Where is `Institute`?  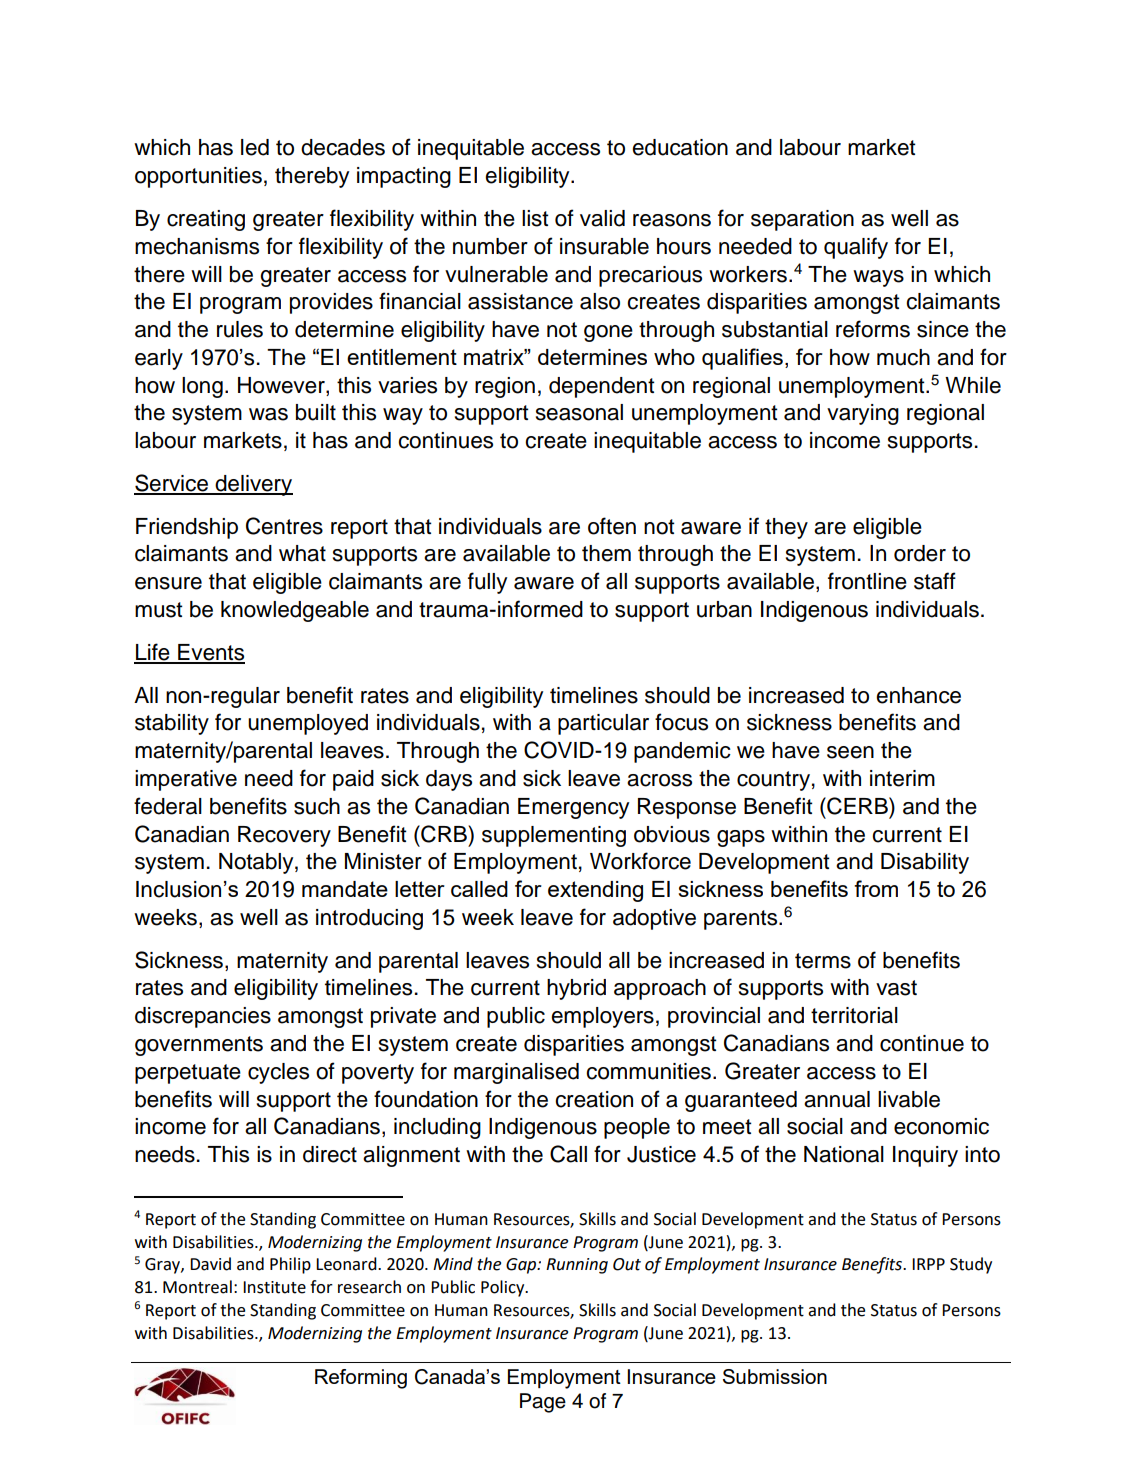
Institute is located at coordinates (274, 1287).
